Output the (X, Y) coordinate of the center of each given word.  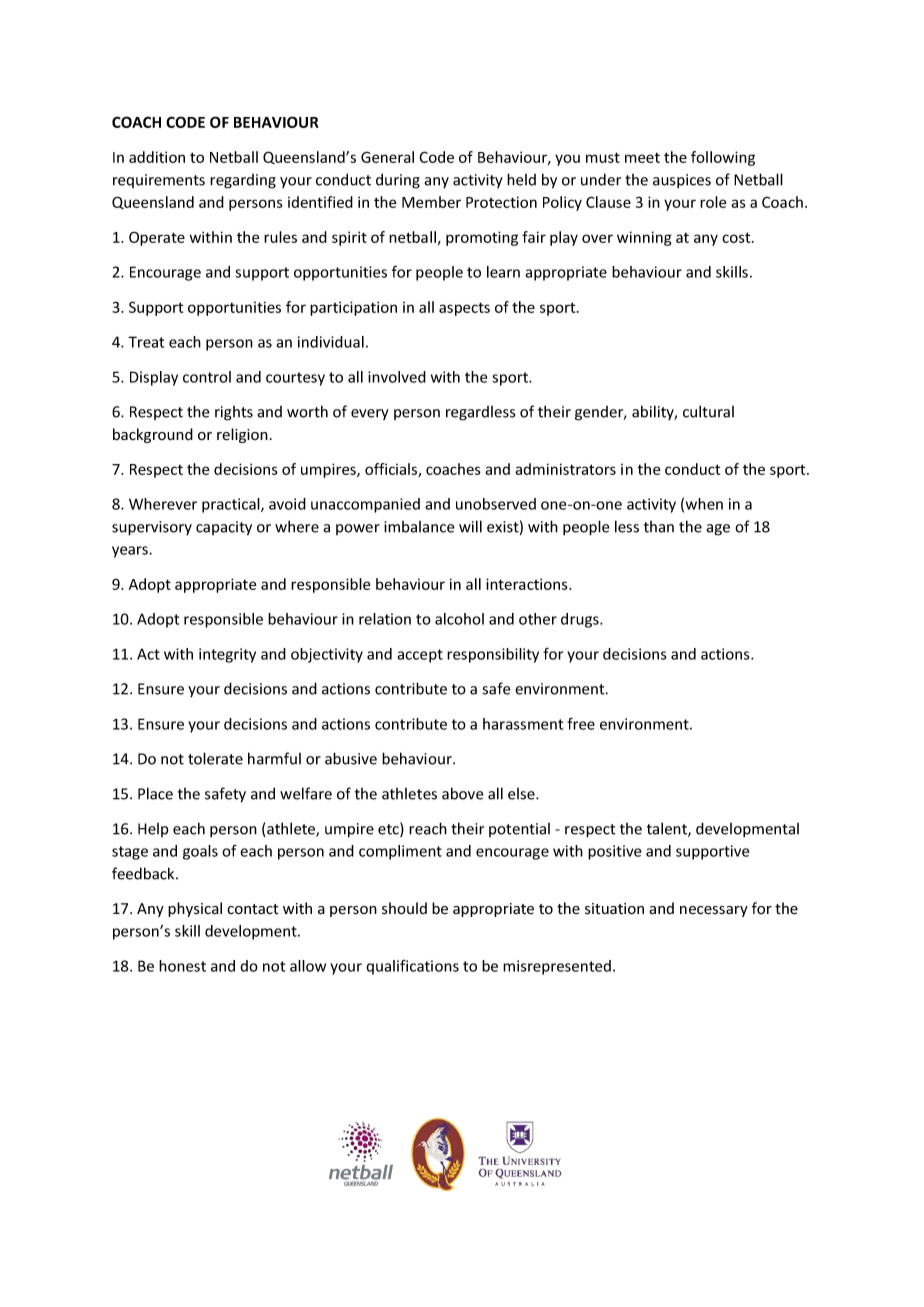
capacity (224, 528)
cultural (708, 411)
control (207, 377)
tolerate (215, 758)
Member (431, 202)
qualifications (412, 967)
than (659, 527)
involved (397, 377)
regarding (243, 181)
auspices (682, 181)
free (581, 724)
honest (182, 966)
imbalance (419, 527)
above (463, 793)
